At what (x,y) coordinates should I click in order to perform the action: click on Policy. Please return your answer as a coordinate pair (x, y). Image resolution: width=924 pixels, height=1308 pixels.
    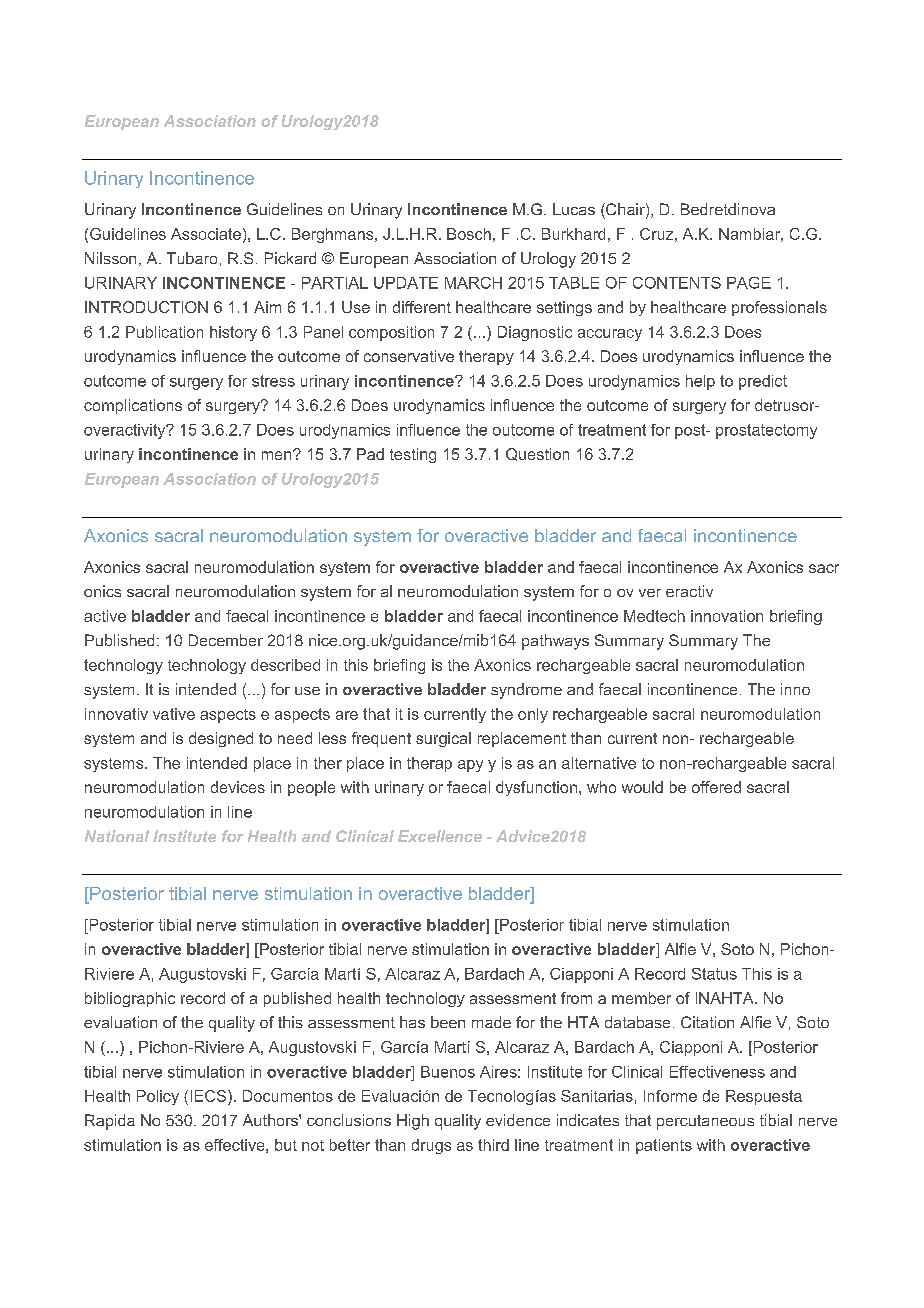
    Looking at the image, I should click on (158, 1097).
